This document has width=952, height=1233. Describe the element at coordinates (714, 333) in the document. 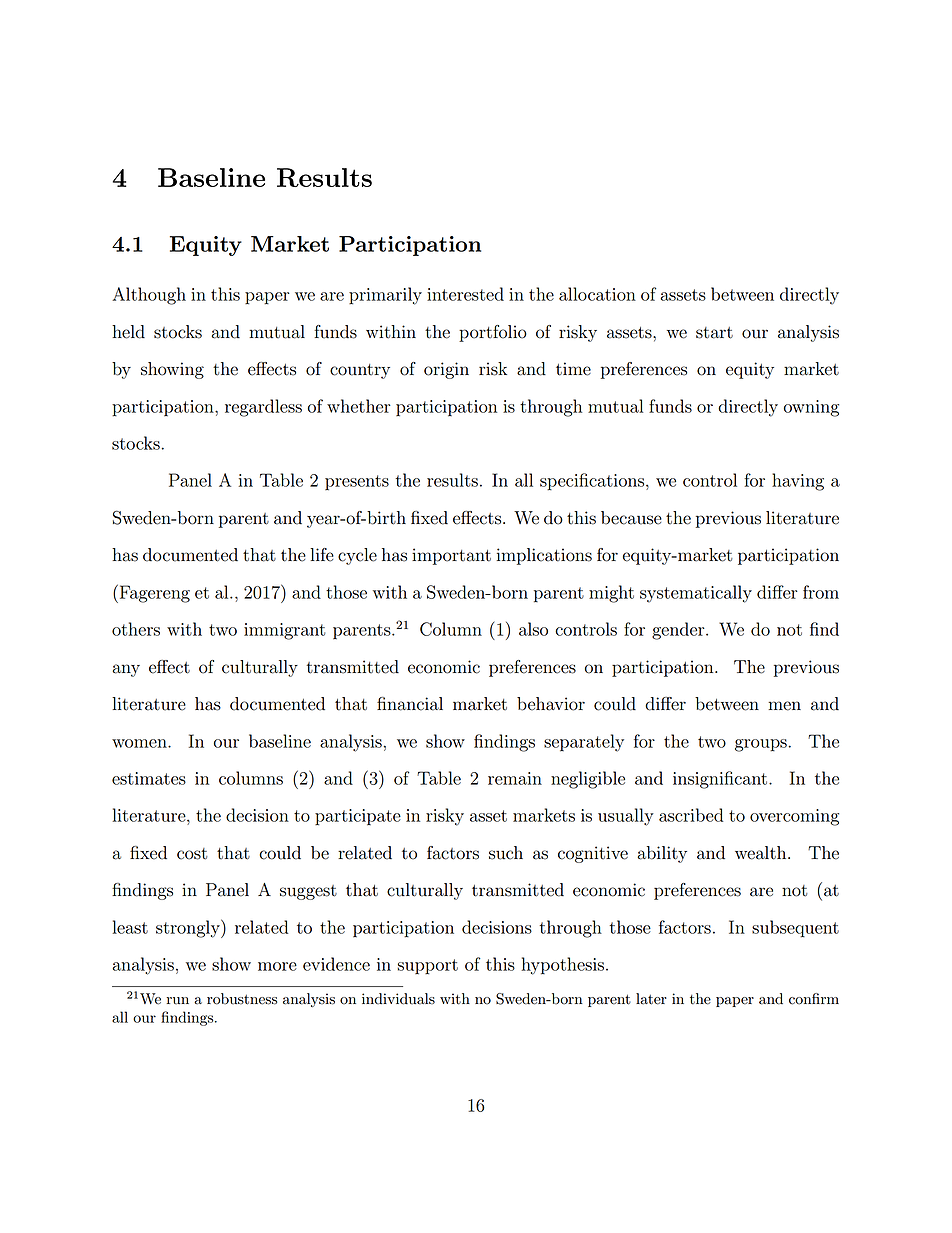

I see `start` at that location.
